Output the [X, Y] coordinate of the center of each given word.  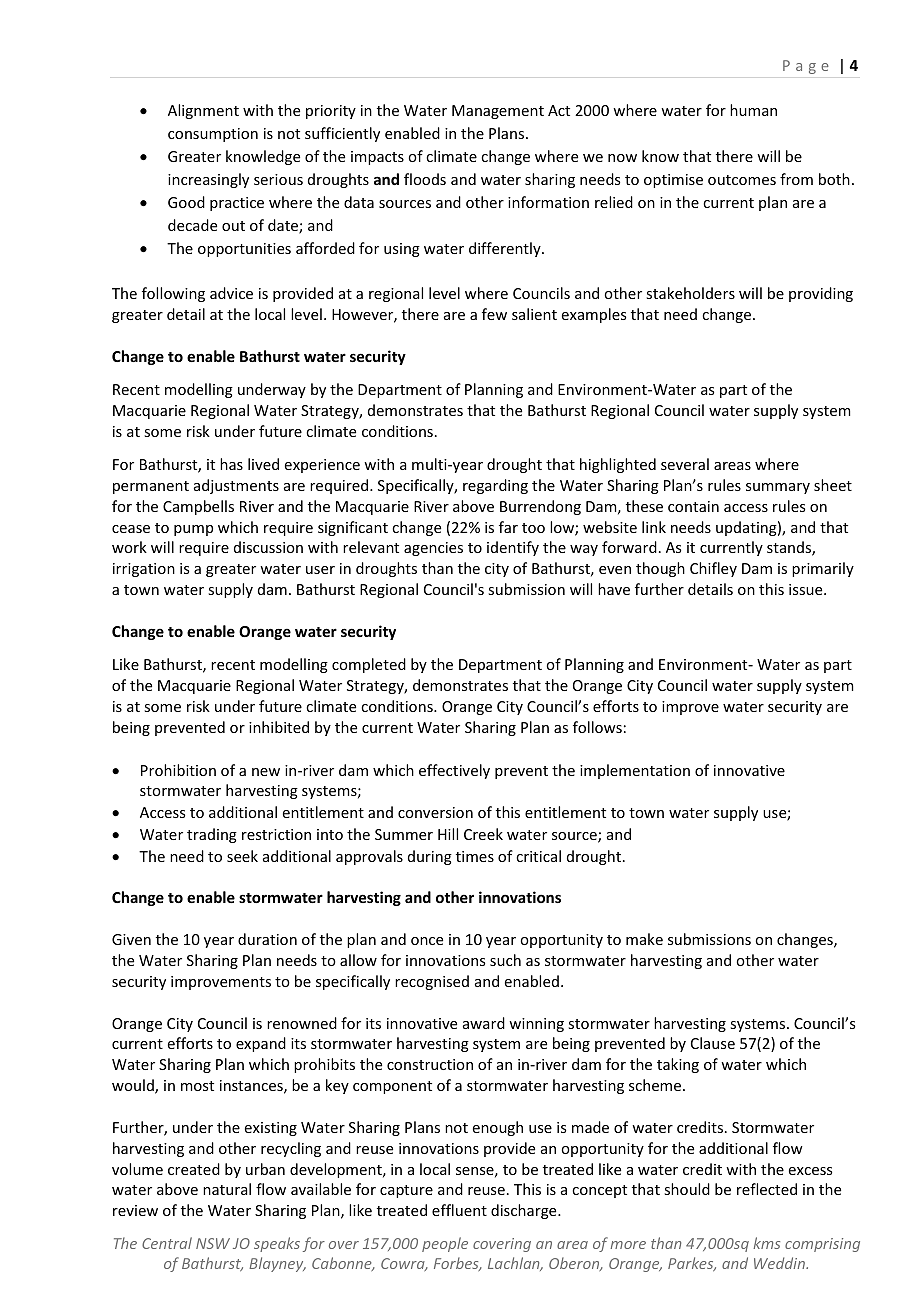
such [505, 960]
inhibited [279, 727]
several [685, 464]
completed [369, 665]
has [231, 464]
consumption [213, 135]
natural [227, 1189]
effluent [459, 1210]
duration [267, 939]
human [753, 110]
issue [807, 589]
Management [498, 112]
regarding [495, 486]
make [644, 939]
